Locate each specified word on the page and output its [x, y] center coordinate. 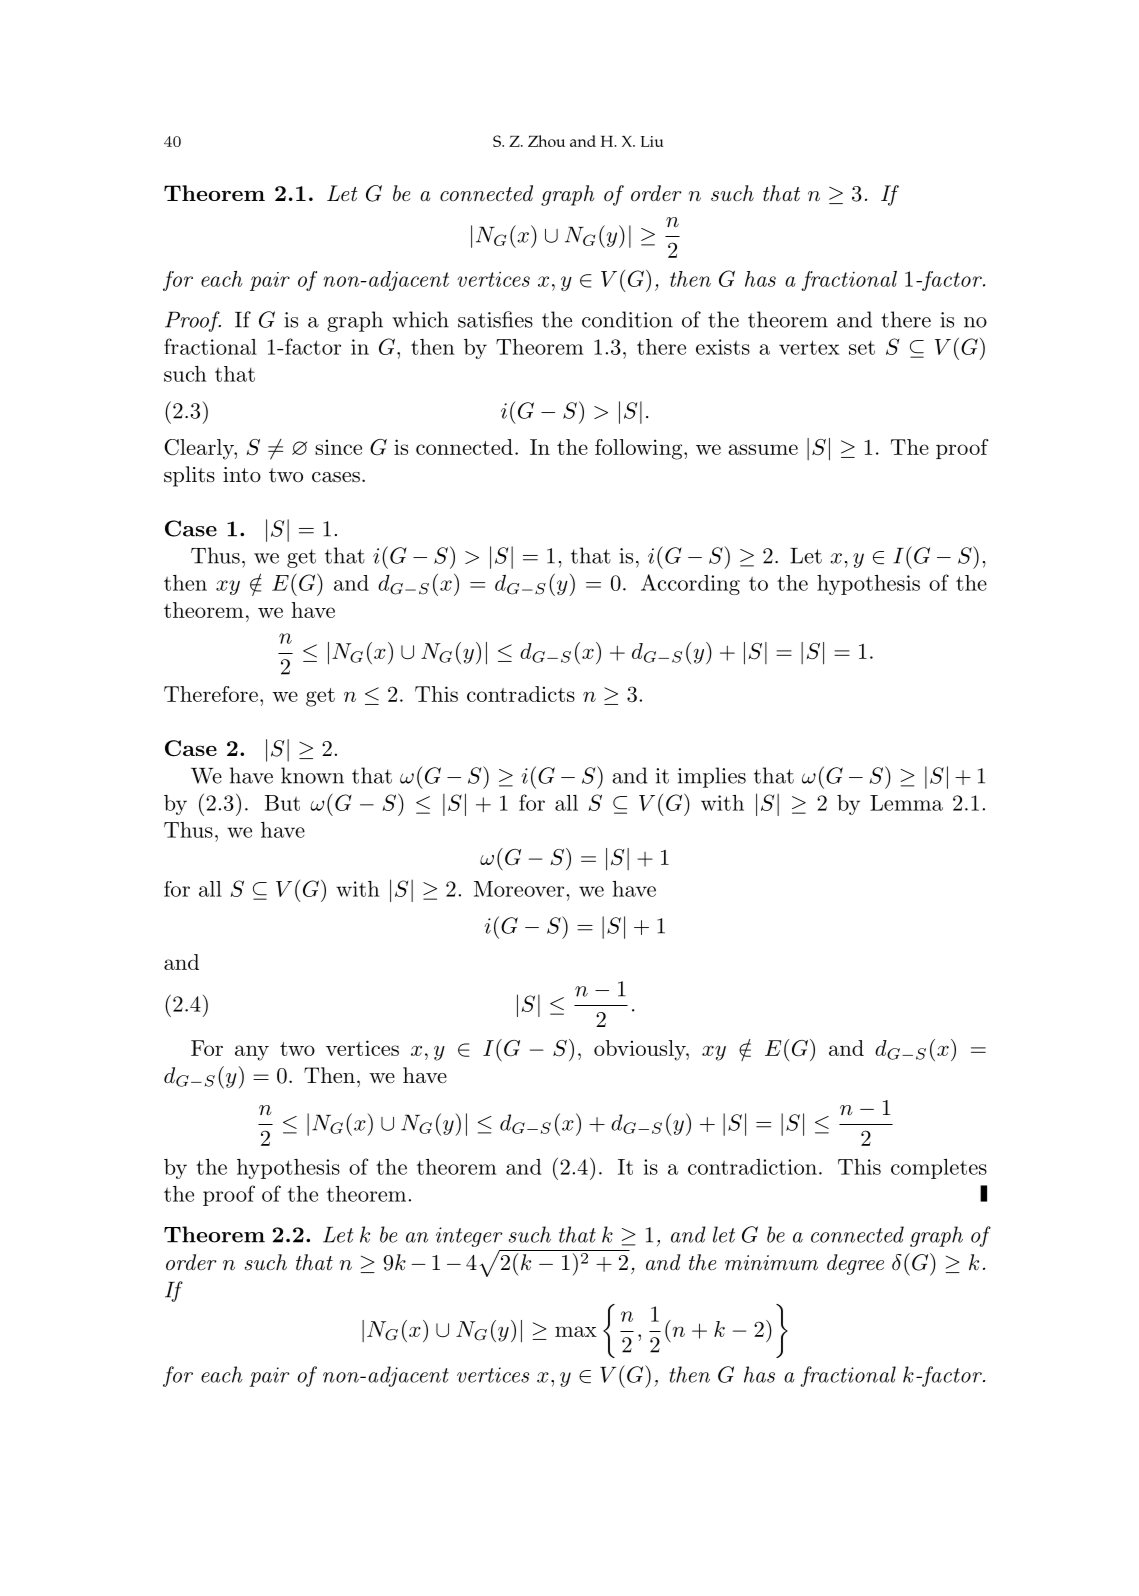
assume [763, 449]
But [282, 803]
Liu [652, 141]
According [690, 584]
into [242, 475]
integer [469, 1237]
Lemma [906, 803]
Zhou [546, 141]
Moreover [520, 889]
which [420, 319]
